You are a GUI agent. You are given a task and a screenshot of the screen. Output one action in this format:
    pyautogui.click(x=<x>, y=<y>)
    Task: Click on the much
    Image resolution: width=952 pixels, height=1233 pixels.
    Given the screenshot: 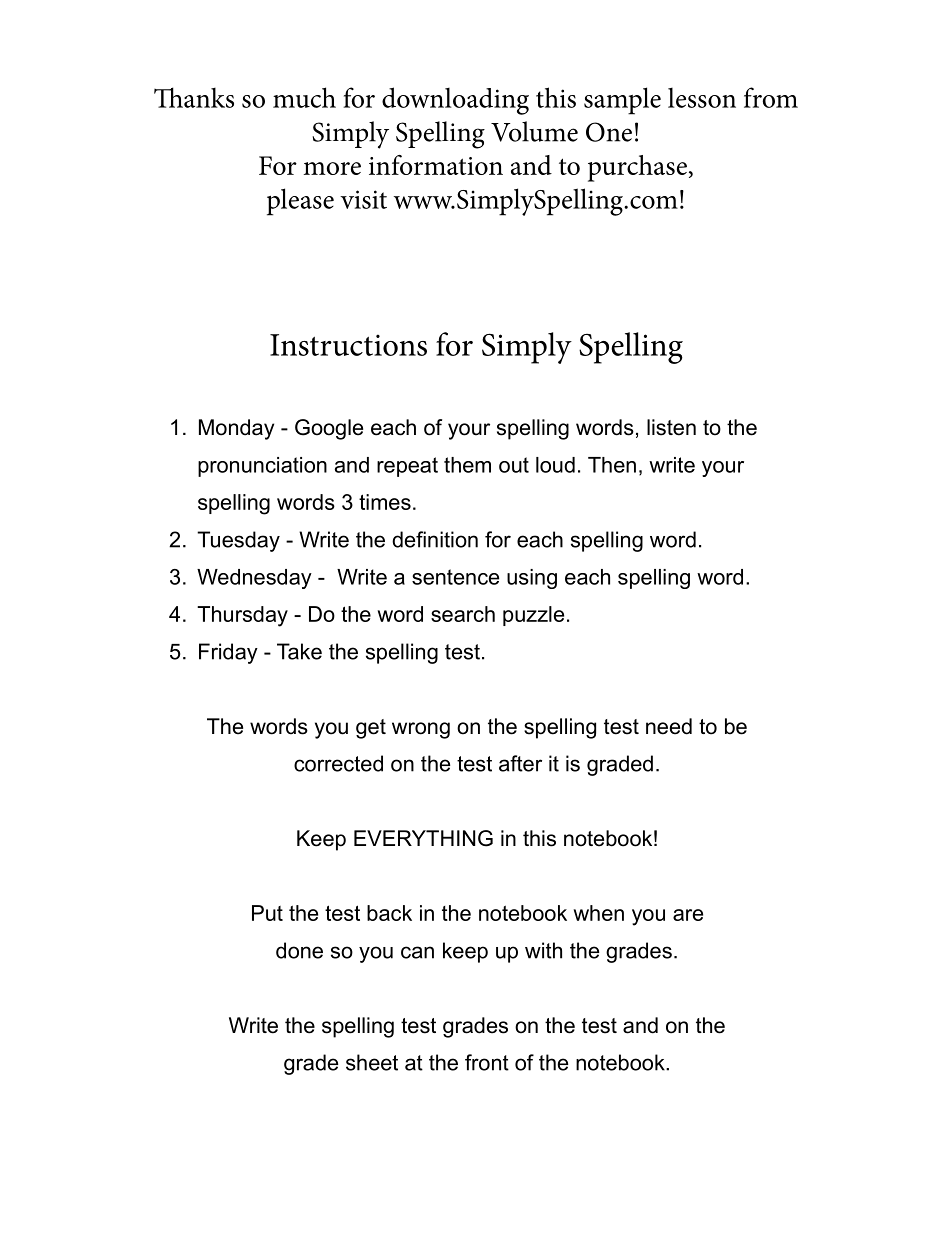 What is the action you would take?
    pyautogui.click(x=304, y=97)
